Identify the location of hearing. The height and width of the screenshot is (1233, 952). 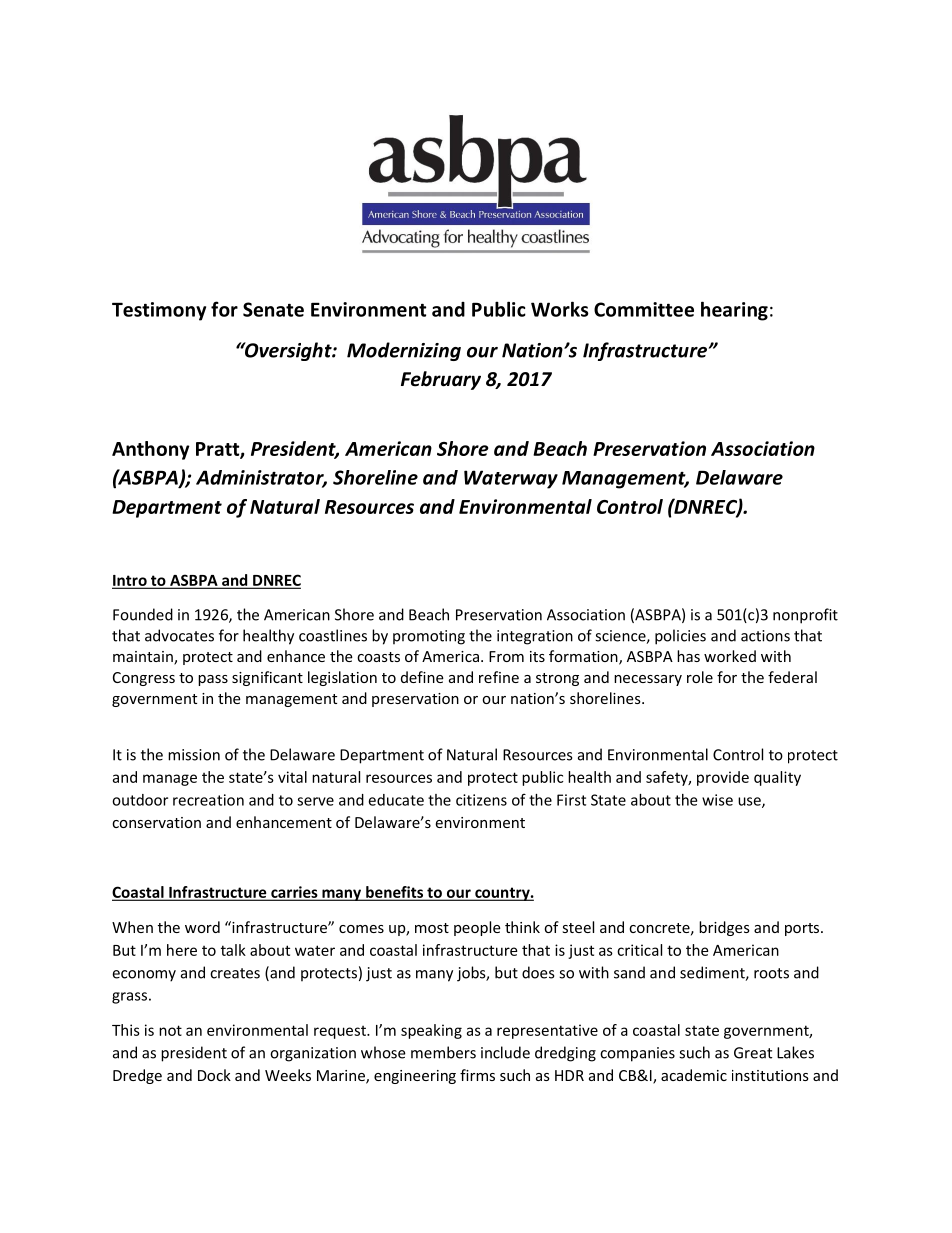
(734, 311).
